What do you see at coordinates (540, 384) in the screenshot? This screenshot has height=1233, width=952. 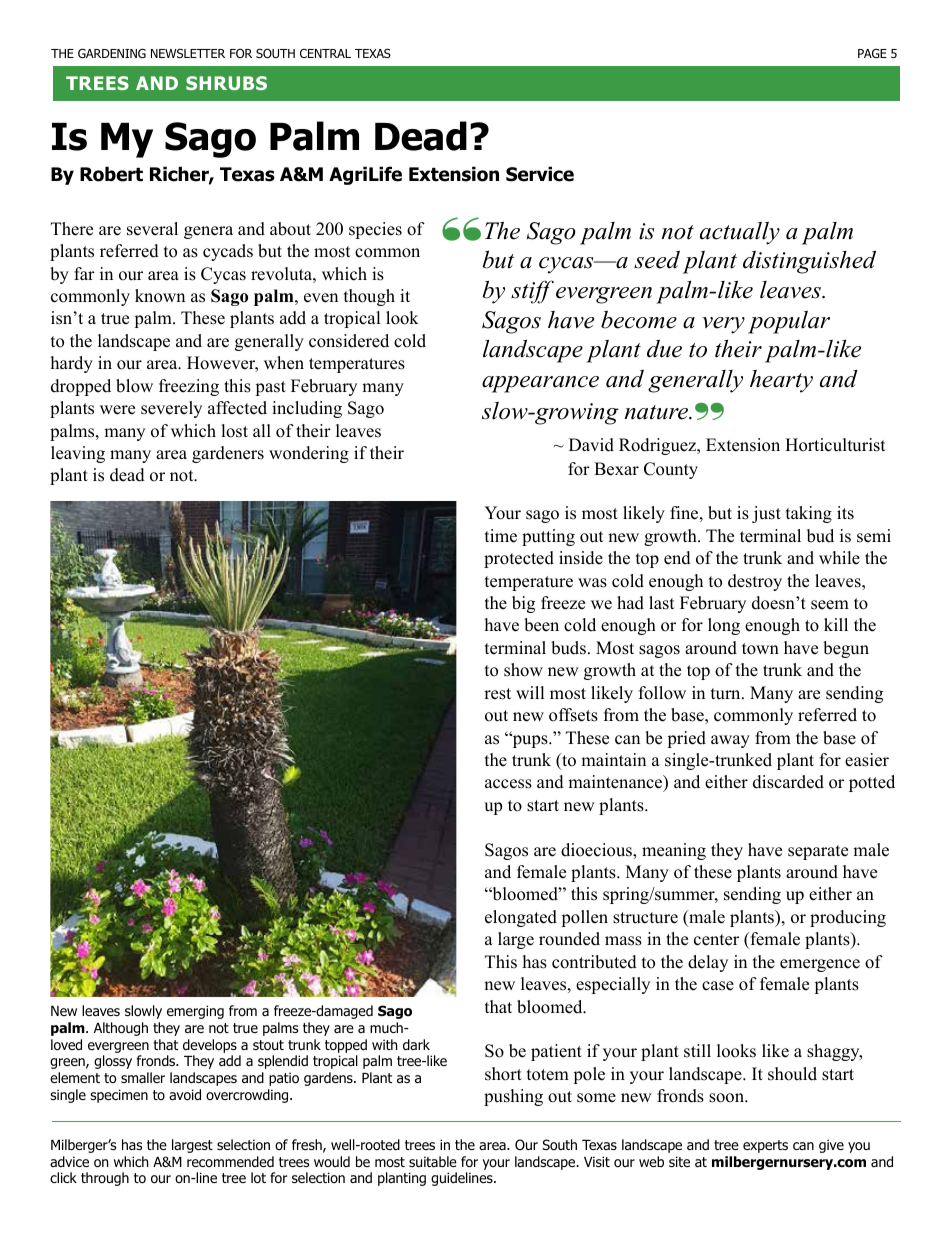 I see `appearance` at bounding box center [540, 384].
